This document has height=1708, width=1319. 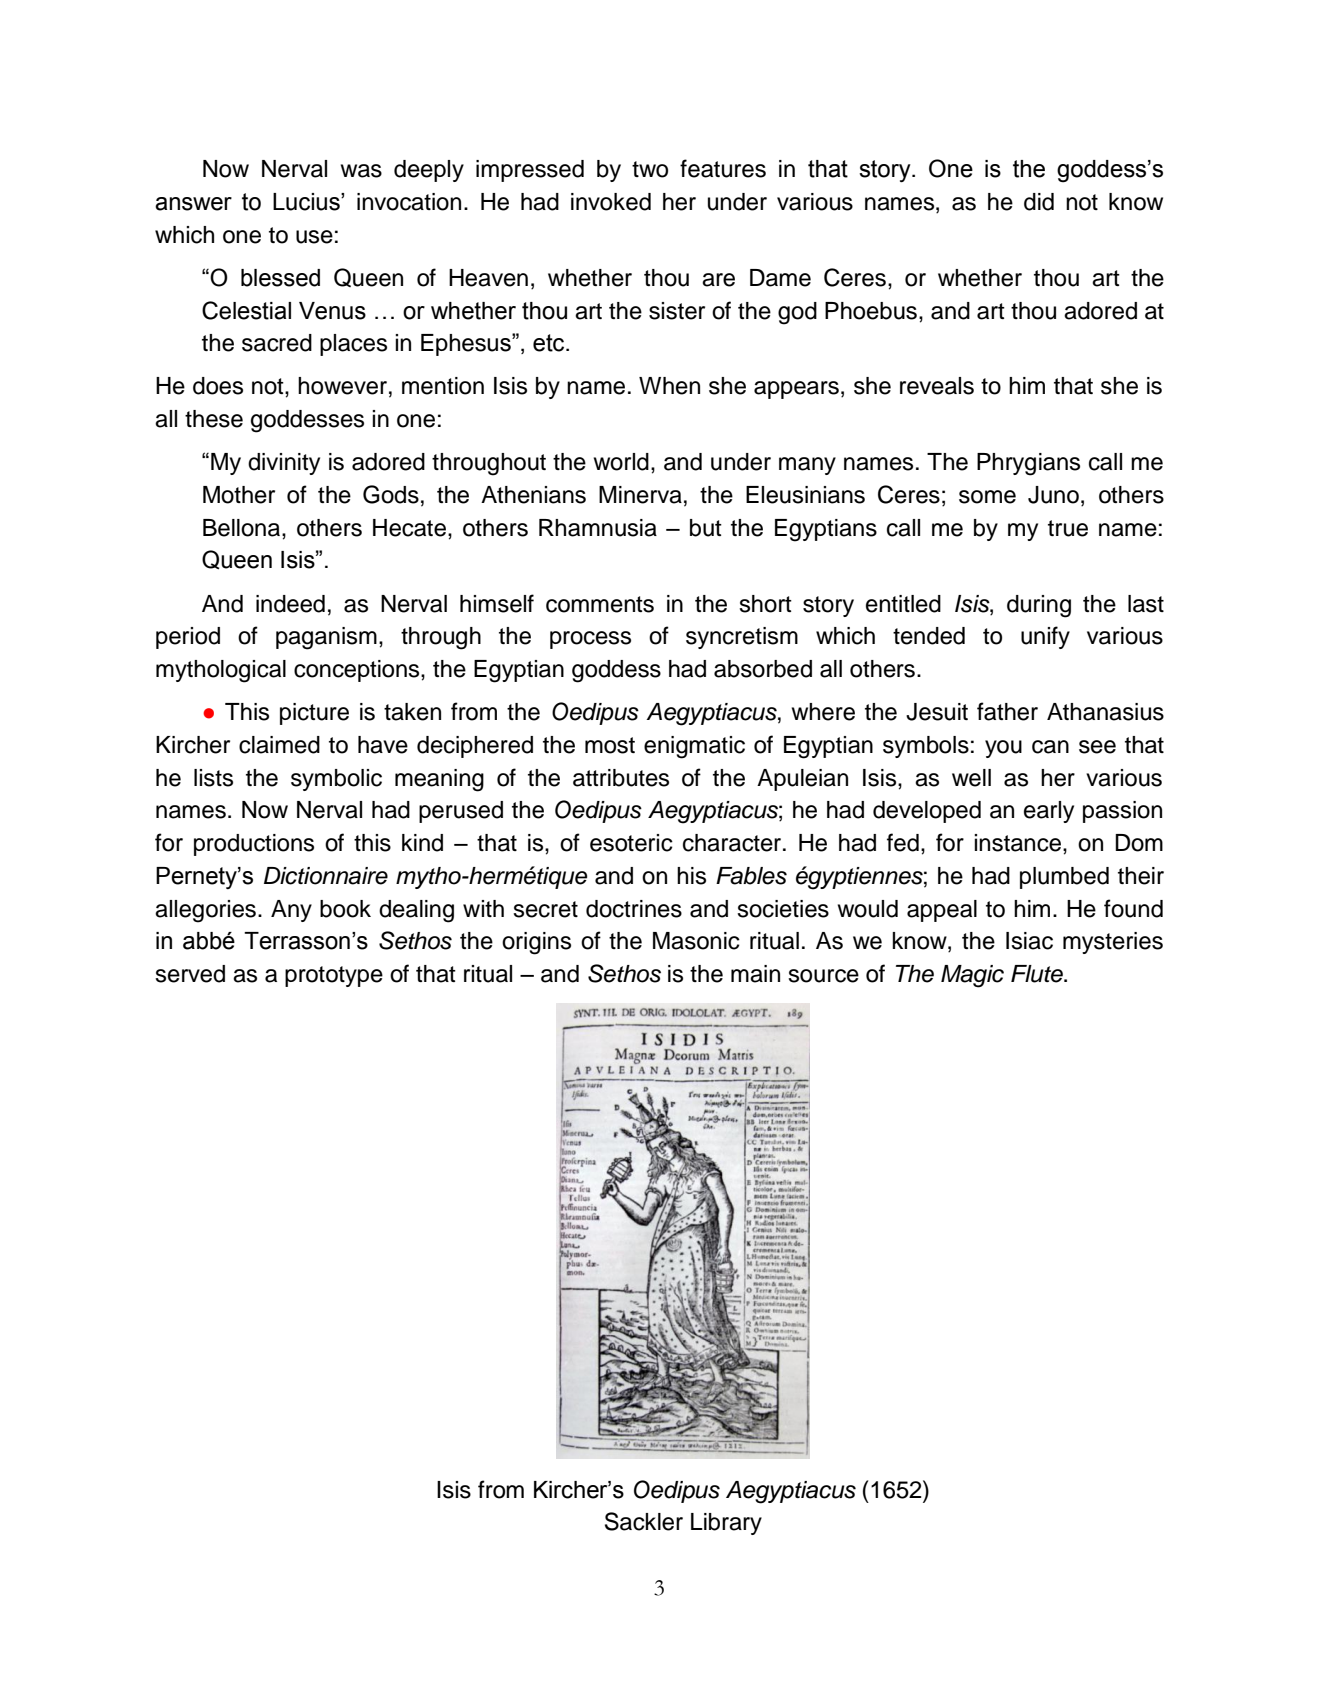 What do you see at coordinates (1045, 637) in the document?
I see `unify` at bounding box center [1045, 637].
